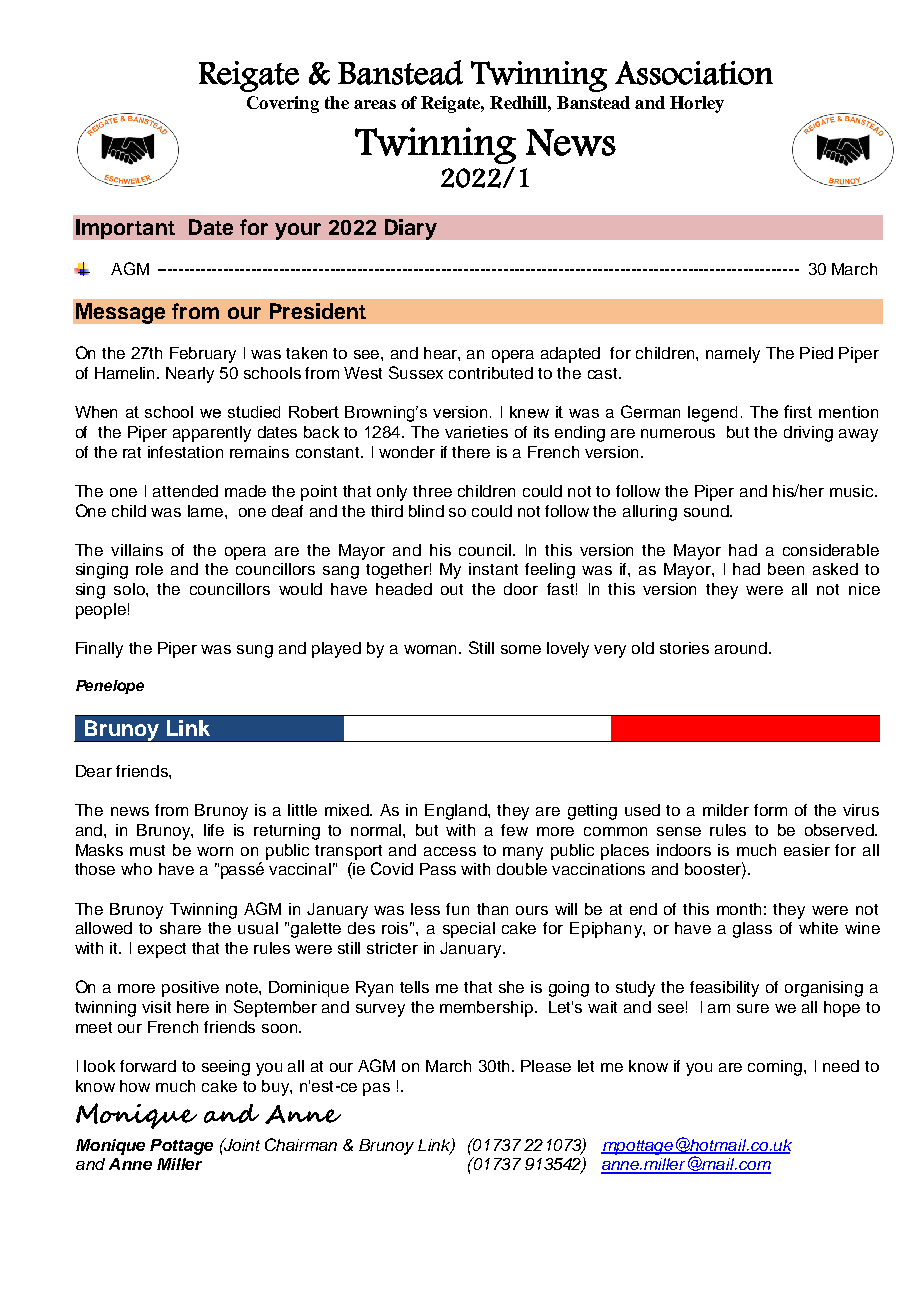 The image size is (924, 1308). What do you see at coordinates (491, 373) in the screenshot?
I see `contributed` at bounding box center [491, 373].
